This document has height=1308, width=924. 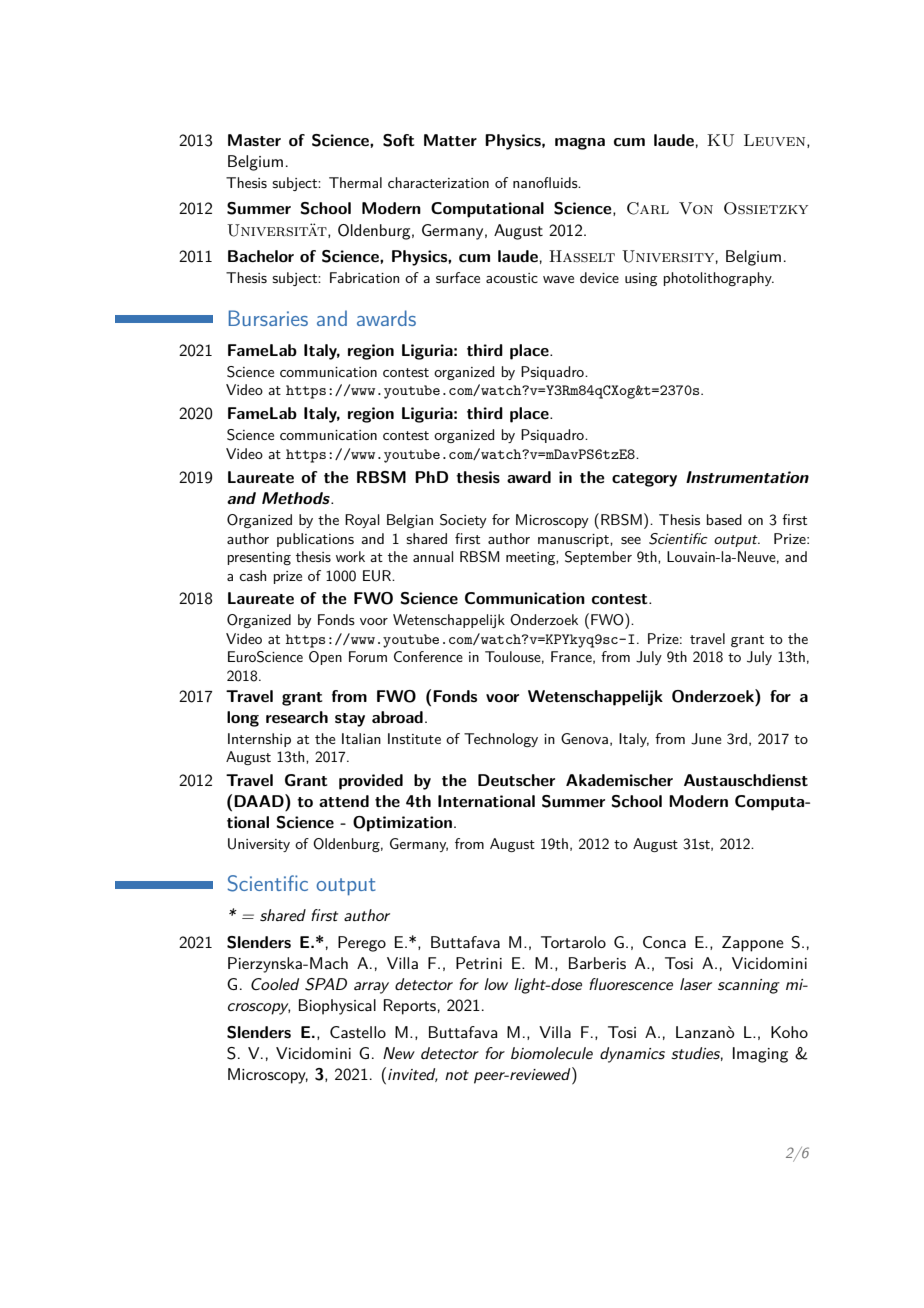 I want to click on annual, so click(x=433, y=556).
